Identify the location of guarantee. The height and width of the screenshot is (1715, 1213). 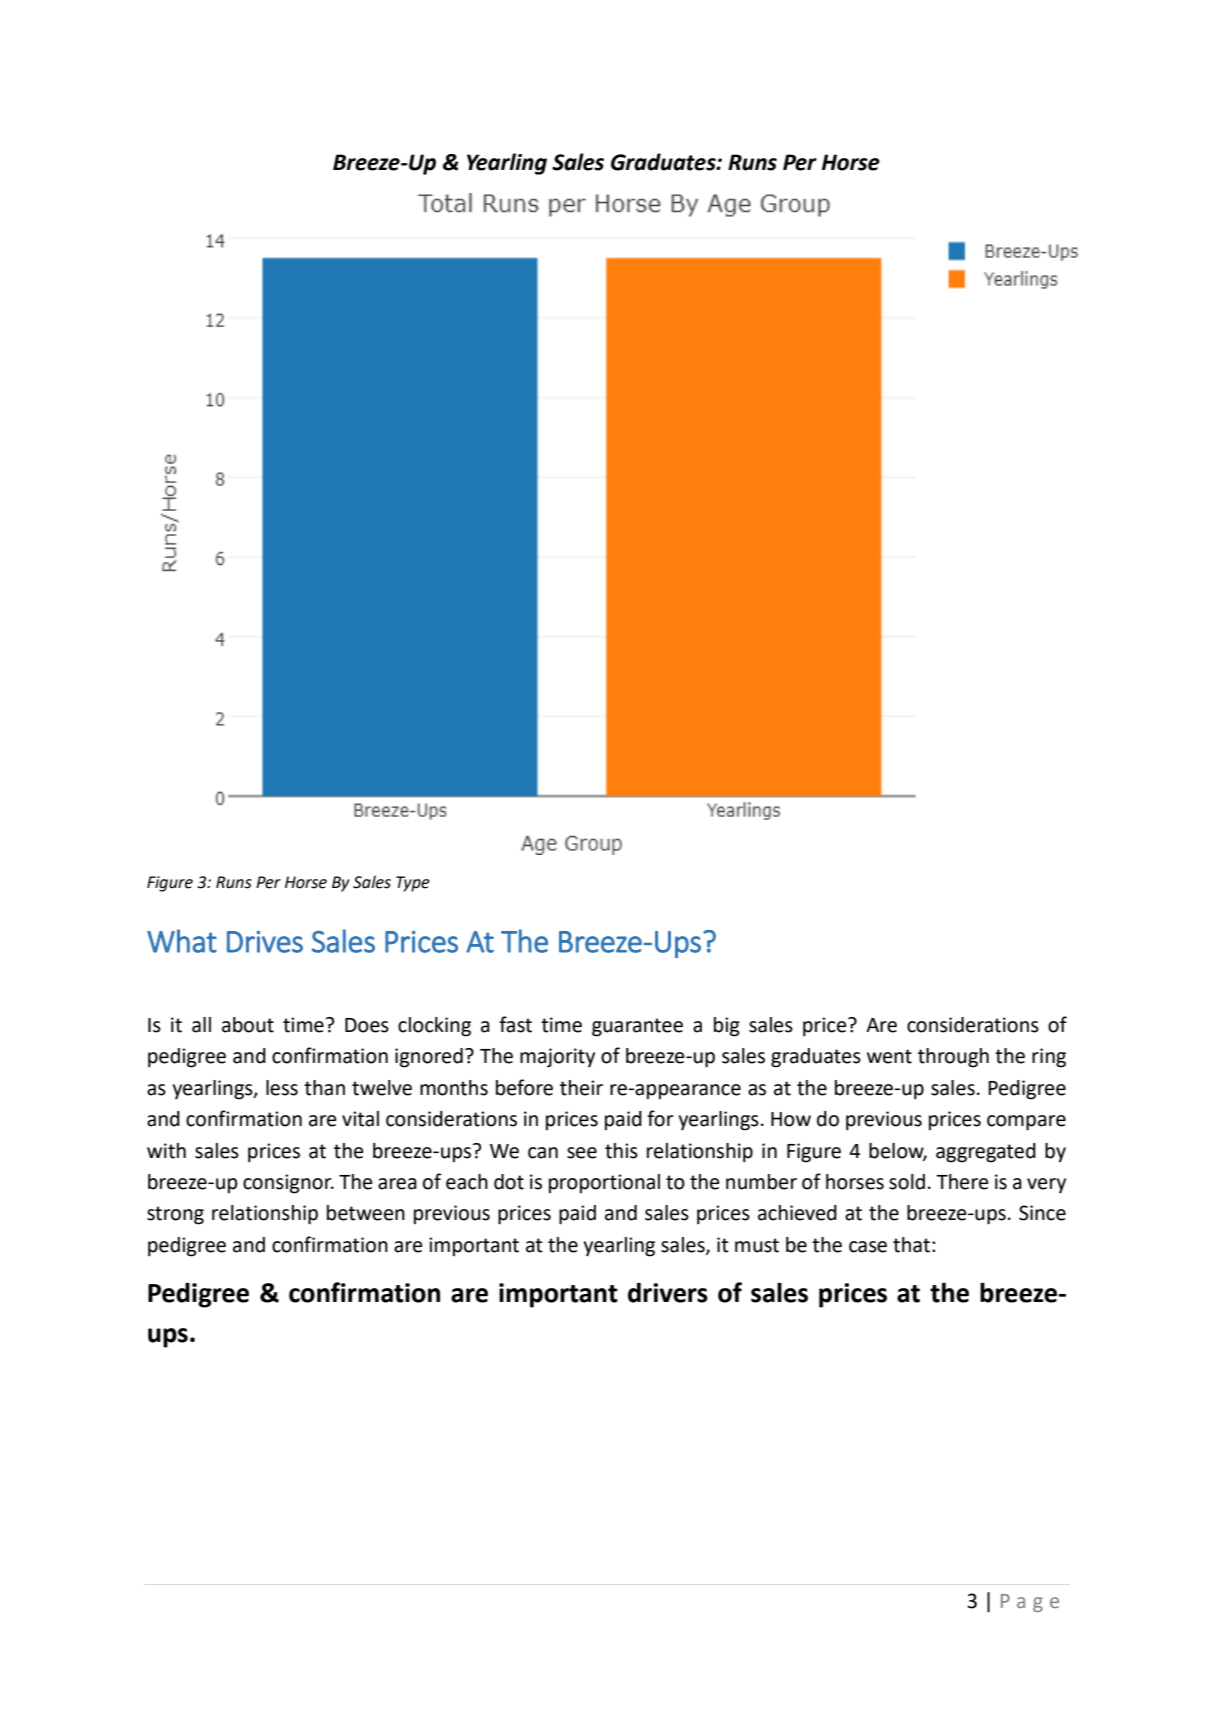
(637, 1027).
